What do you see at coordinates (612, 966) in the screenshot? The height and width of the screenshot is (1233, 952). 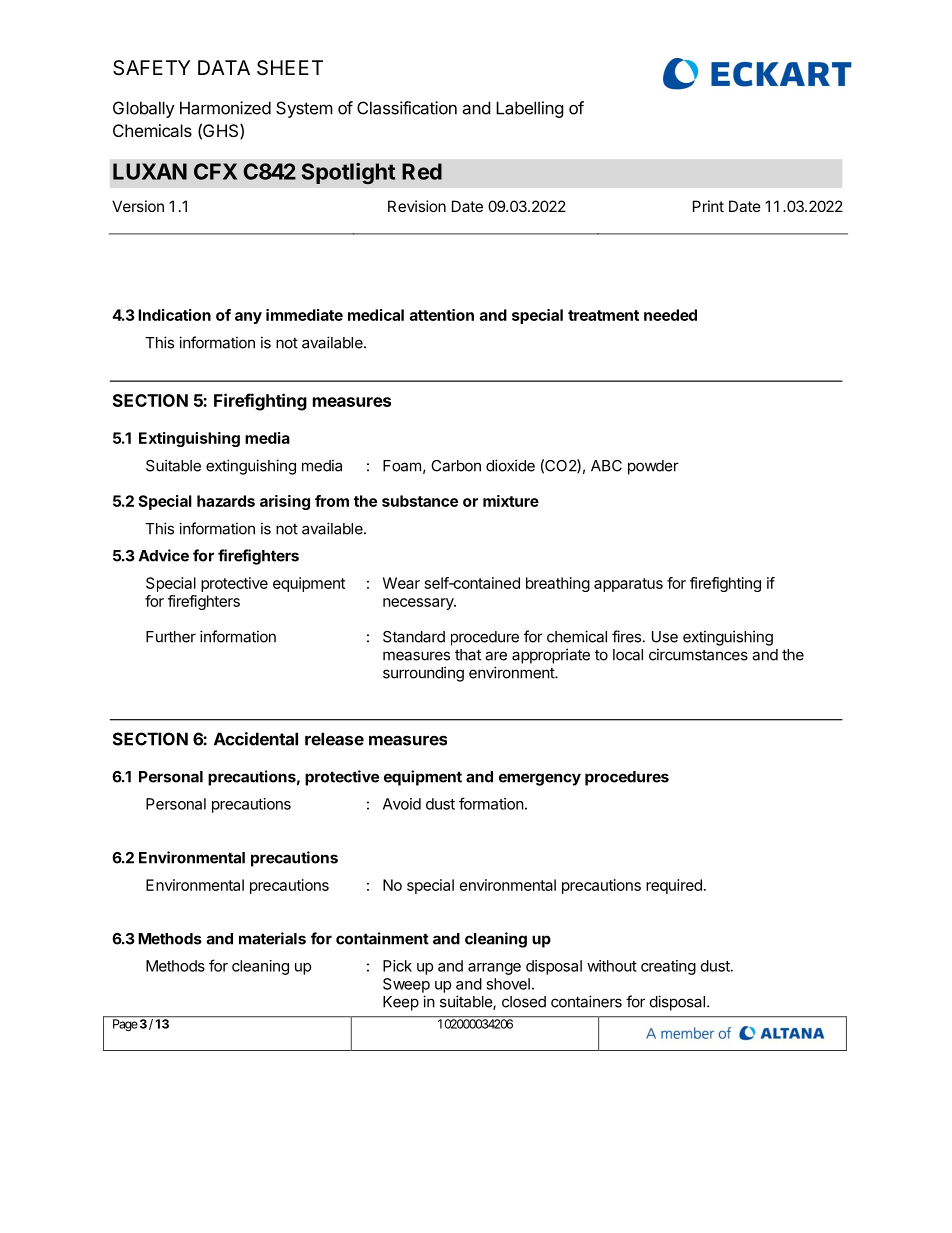 I see `without` at bounding box center [612, 966].
